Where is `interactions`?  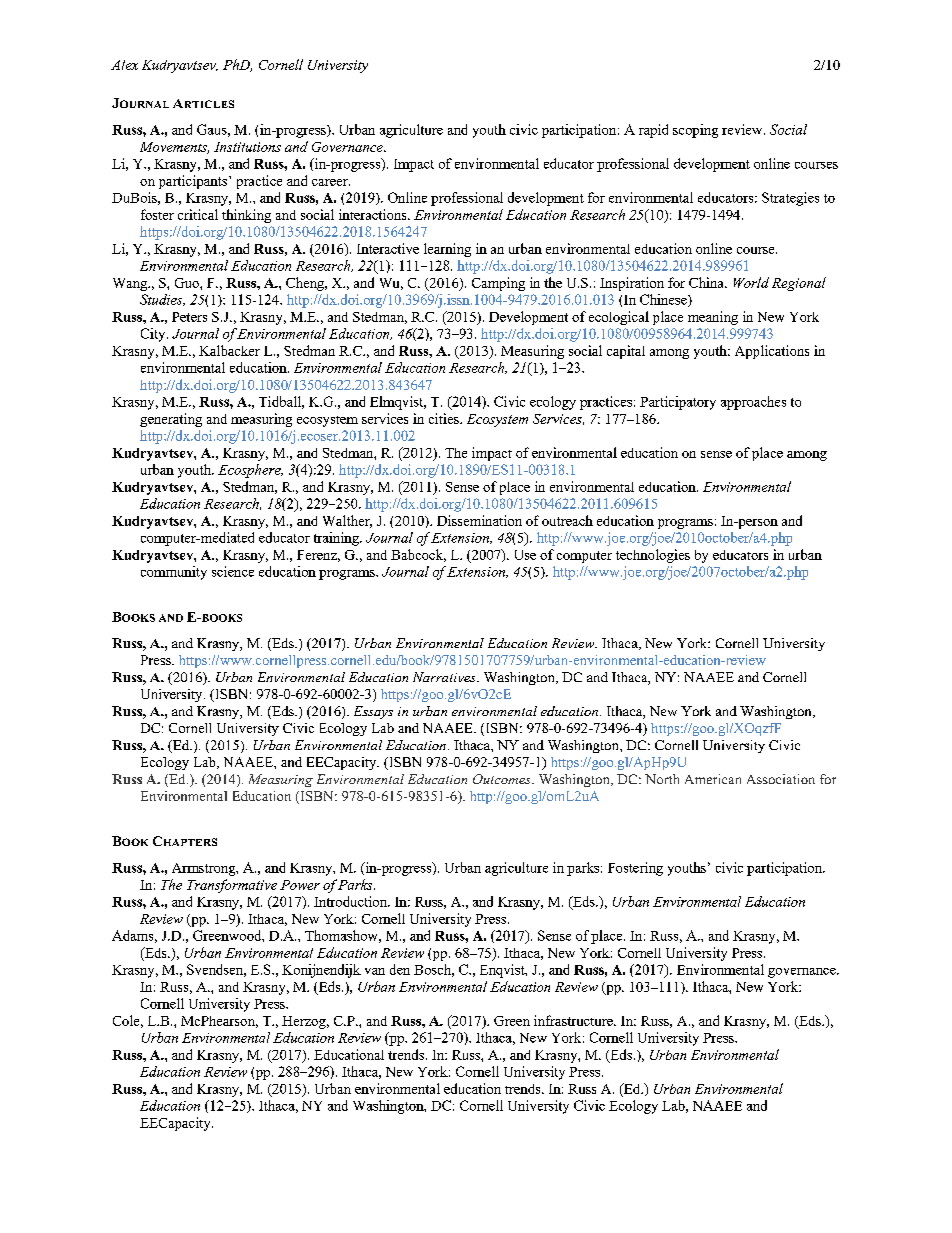 interactions is located at coordinates (374, 214).
